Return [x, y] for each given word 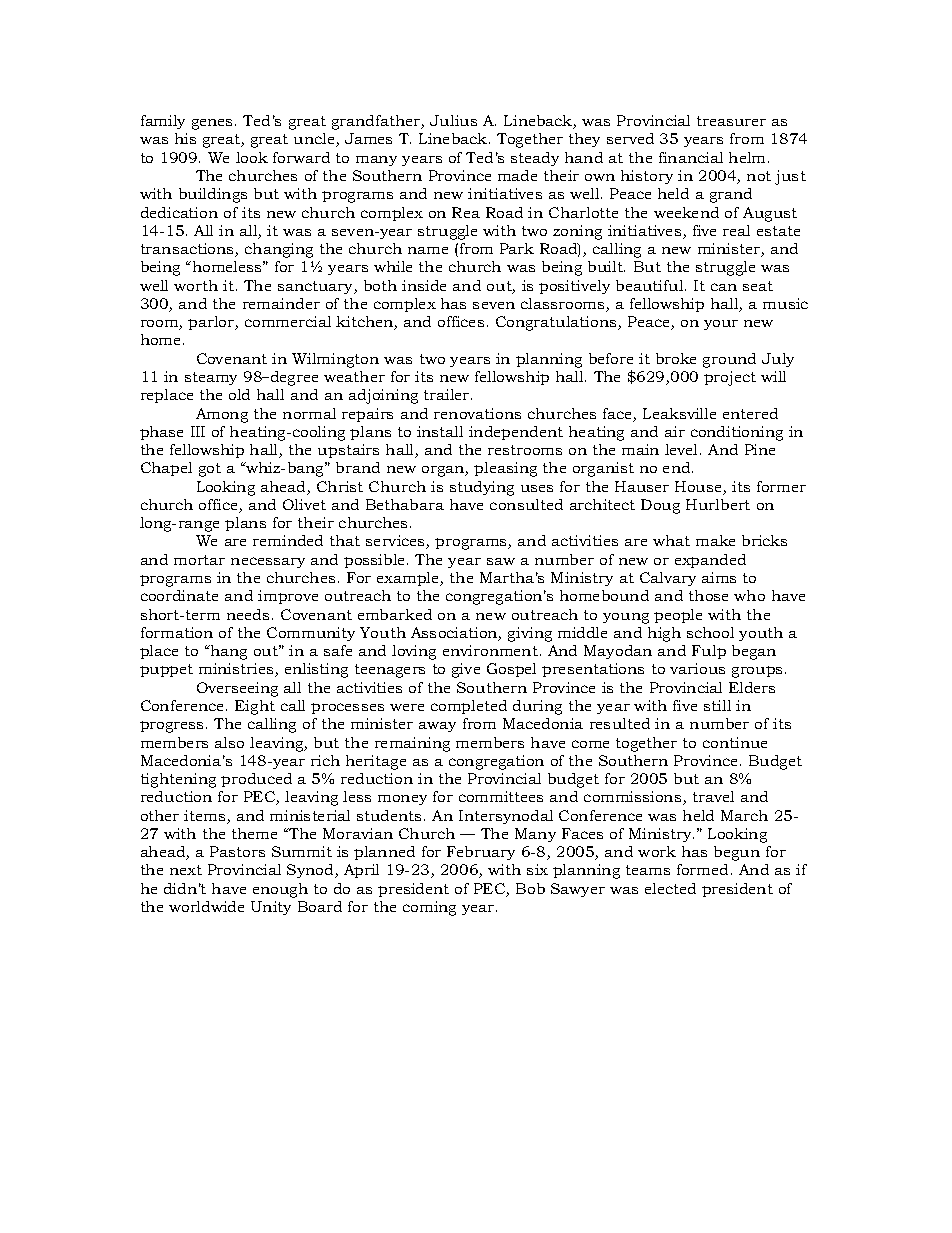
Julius [453, 120]
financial [691, 157]
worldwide [206, 906]
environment [490, 650]
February [481, 853]
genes [214, 124]
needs [248, 614]
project [730, 378]
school [710, 632]
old [239, 394]
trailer [448, 394]
